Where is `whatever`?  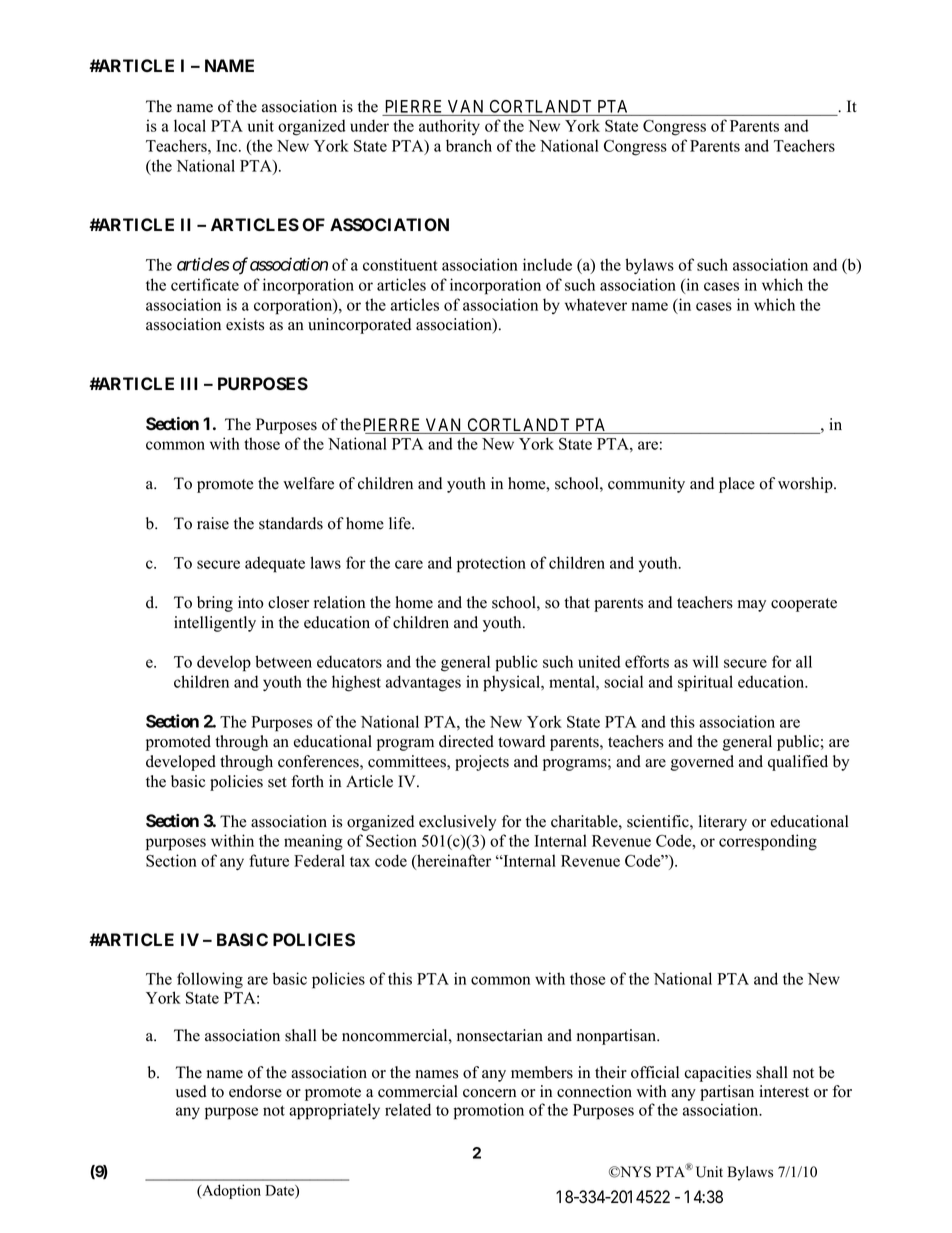
whatever is located at coordinates (596, 304).
